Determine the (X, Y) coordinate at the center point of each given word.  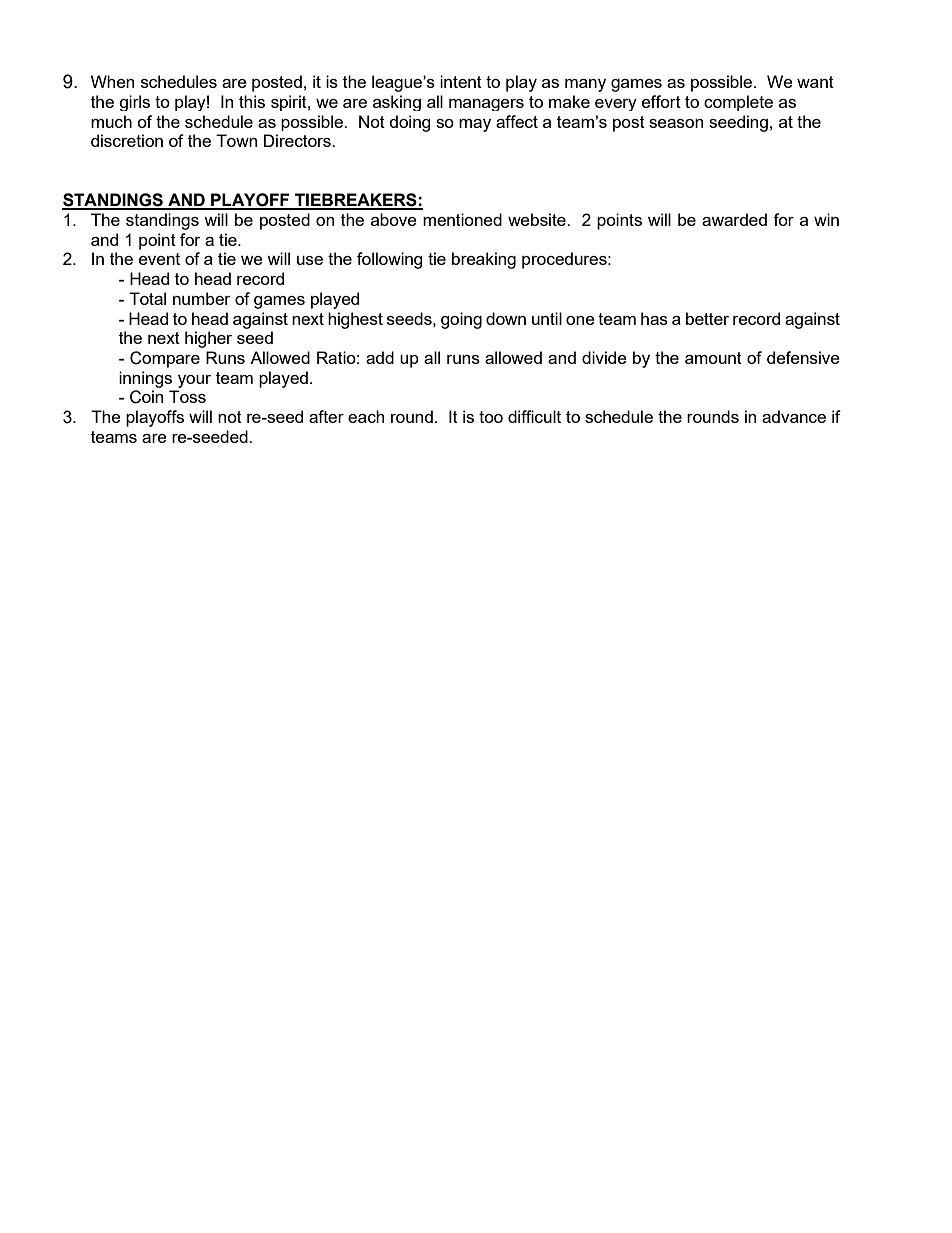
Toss (187, 396)
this (252, 101)
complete (738, 103)
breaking (484, 260)
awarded (734, 219)
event (159, 259)
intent (461, 81)
